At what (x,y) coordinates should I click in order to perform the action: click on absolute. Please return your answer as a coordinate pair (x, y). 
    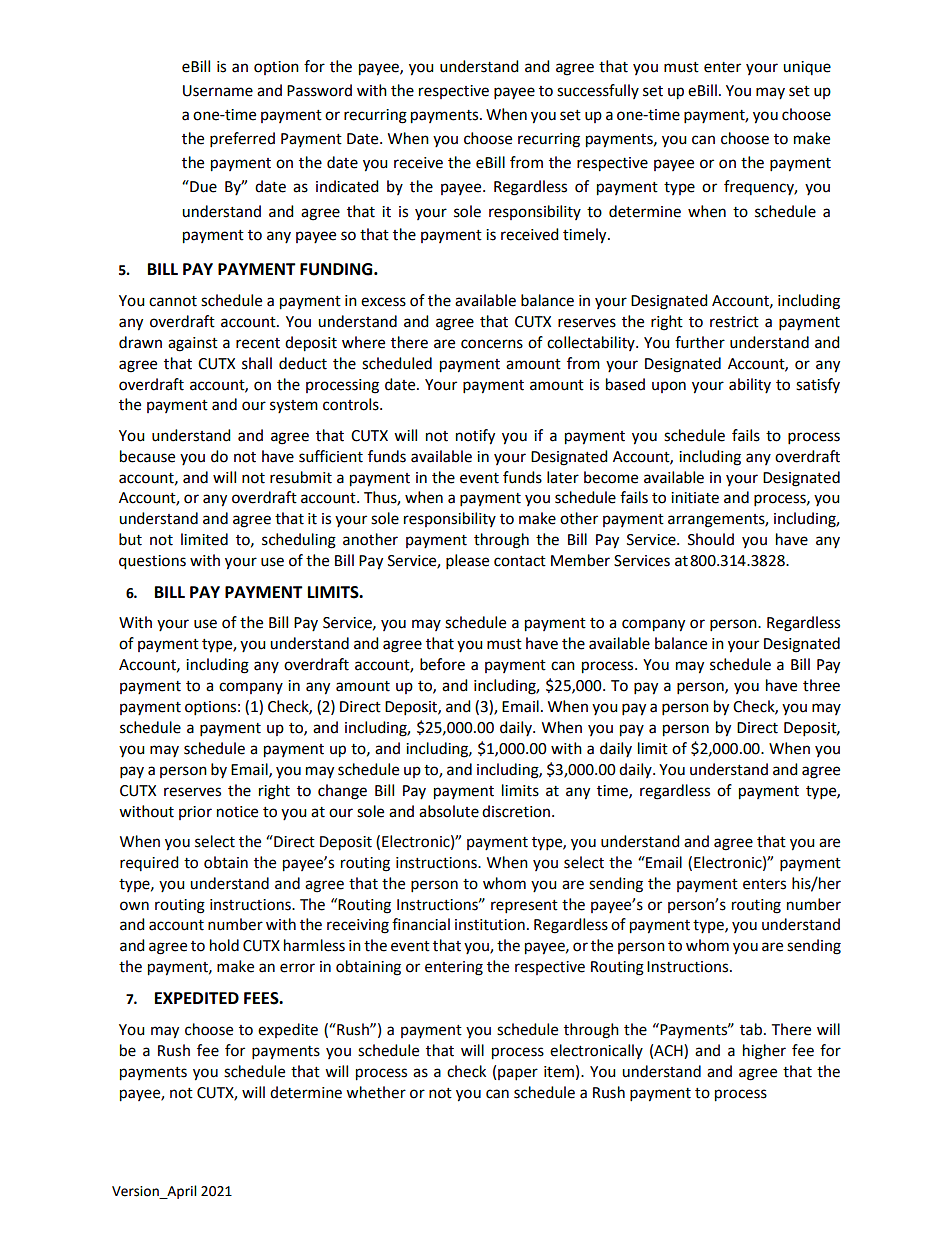
    Looking at the image, I should click on (449, 811).
